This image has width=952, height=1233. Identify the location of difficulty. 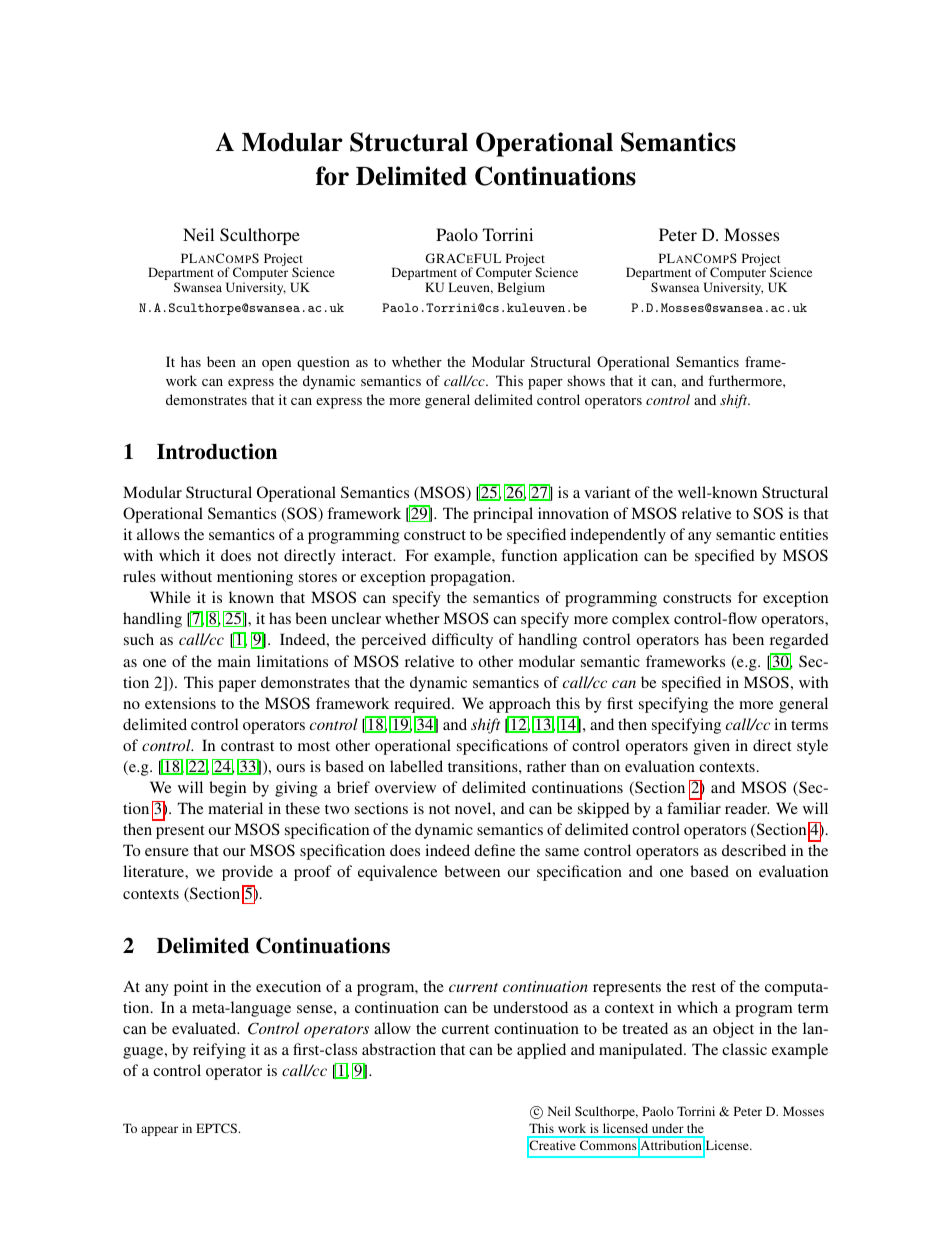
(462, 641).
